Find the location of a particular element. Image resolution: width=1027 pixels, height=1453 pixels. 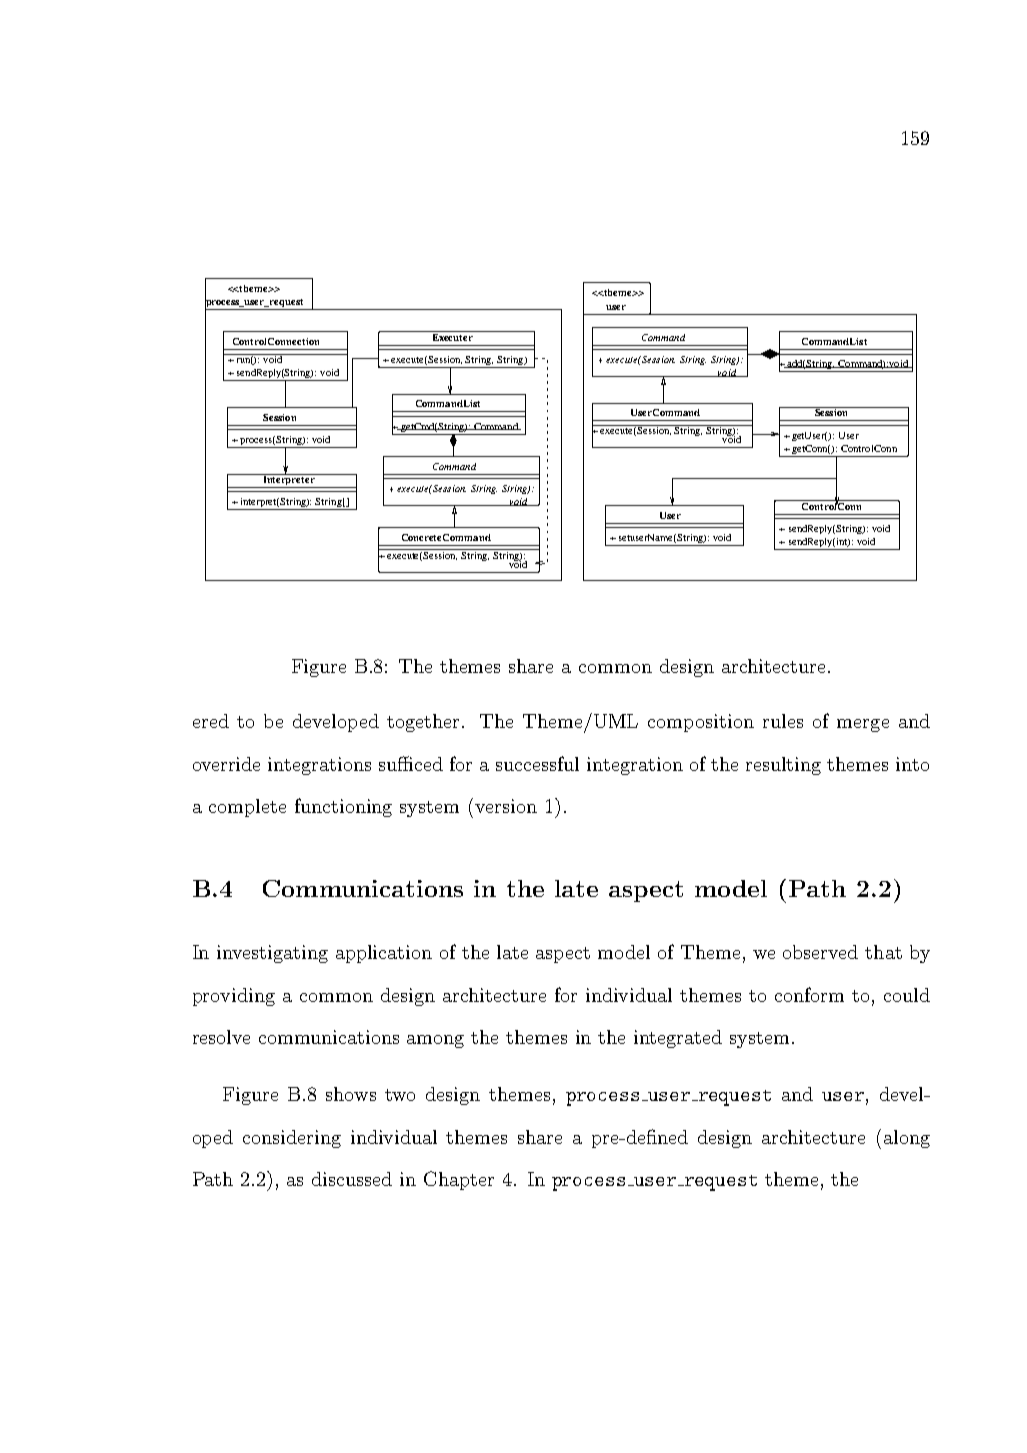

integrated is located at coordinates (678, 1039).
